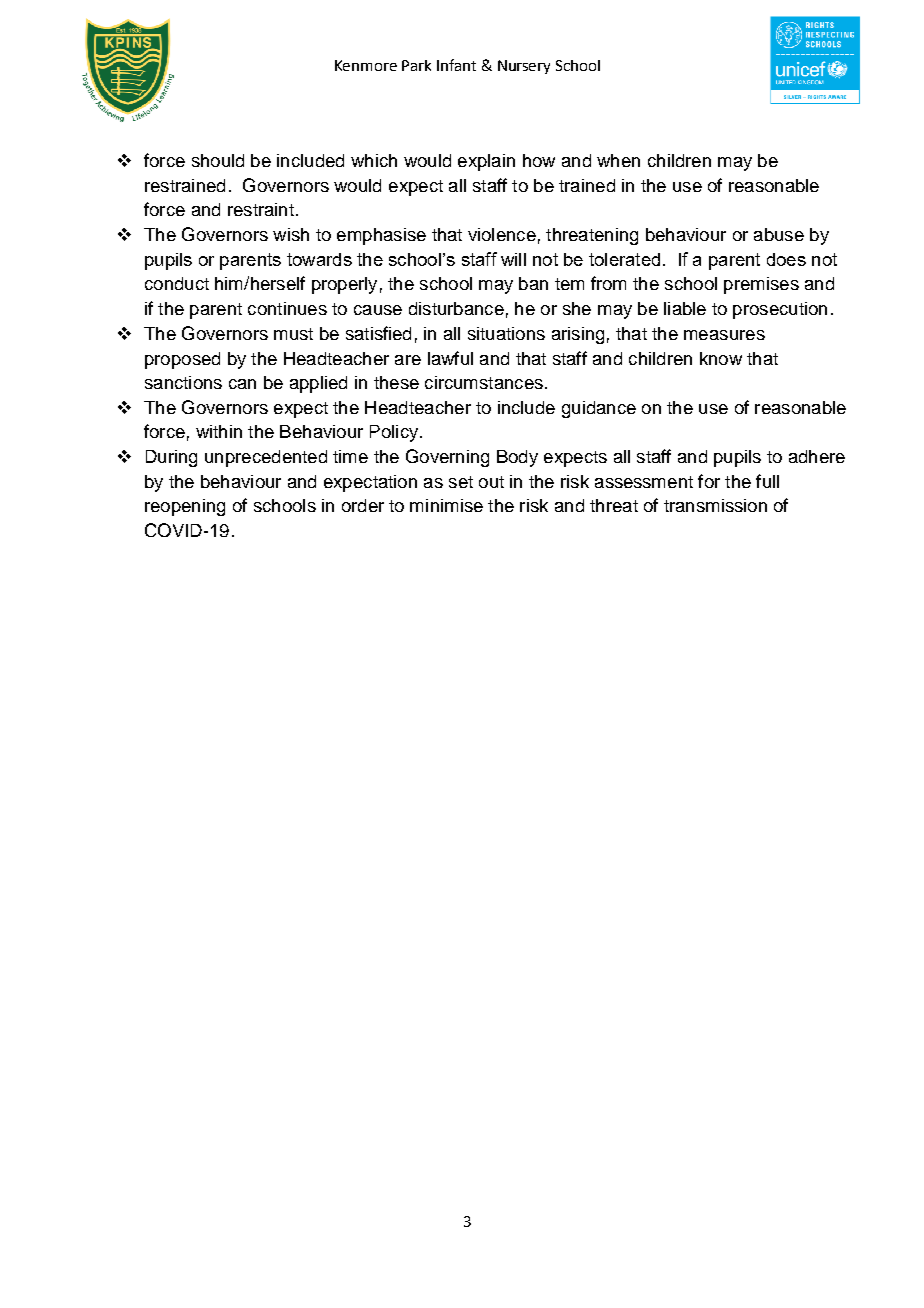  I want to click on Nursery, so click(524, 67).
